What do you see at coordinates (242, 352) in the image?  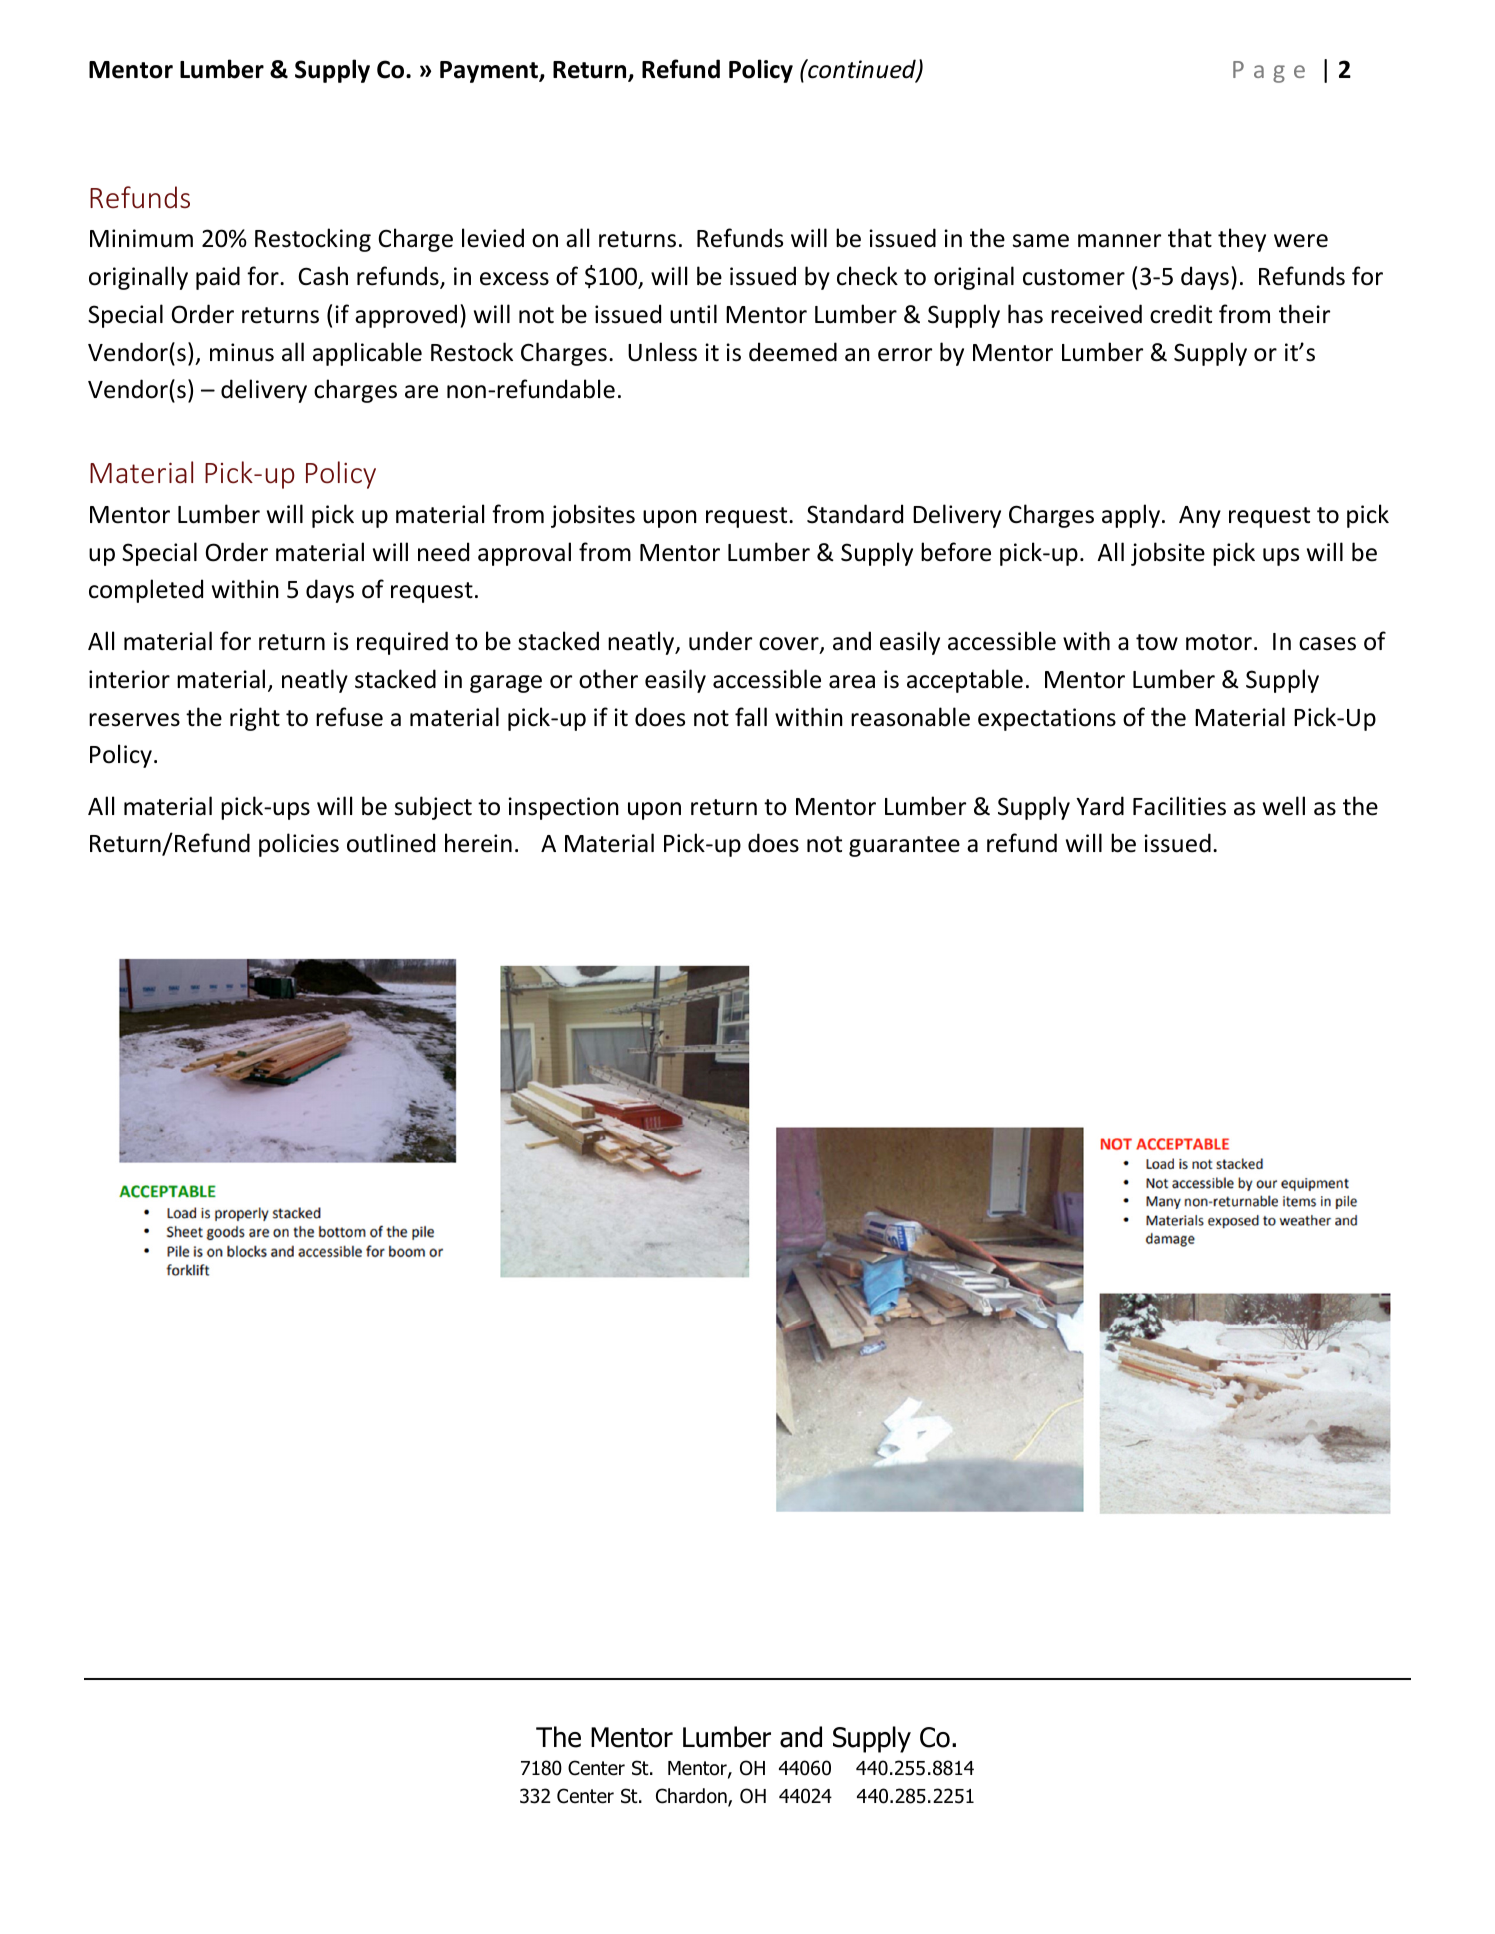 I see `minus` at bounding box center [242, 352].
